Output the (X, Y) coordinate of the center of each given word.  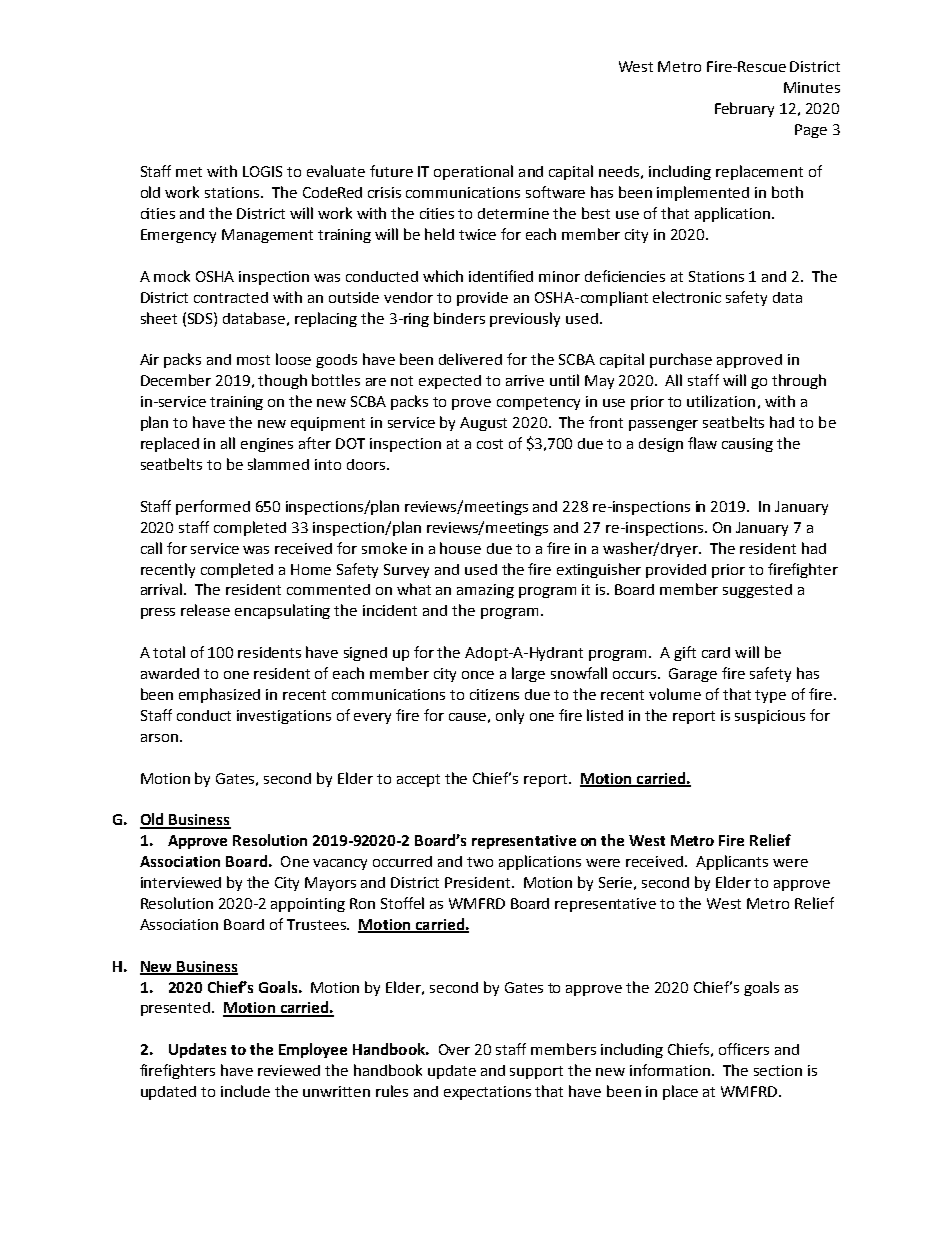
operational (473, 172)
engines (267, 445)
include (245, 1091)
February (744, 109)
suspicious (770, 717)
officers (744, 1049)
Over (454, 1049)
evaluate (336, 171)
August (483, 424)
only (510, 716)
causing (747, 445)
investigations (284, 717)
